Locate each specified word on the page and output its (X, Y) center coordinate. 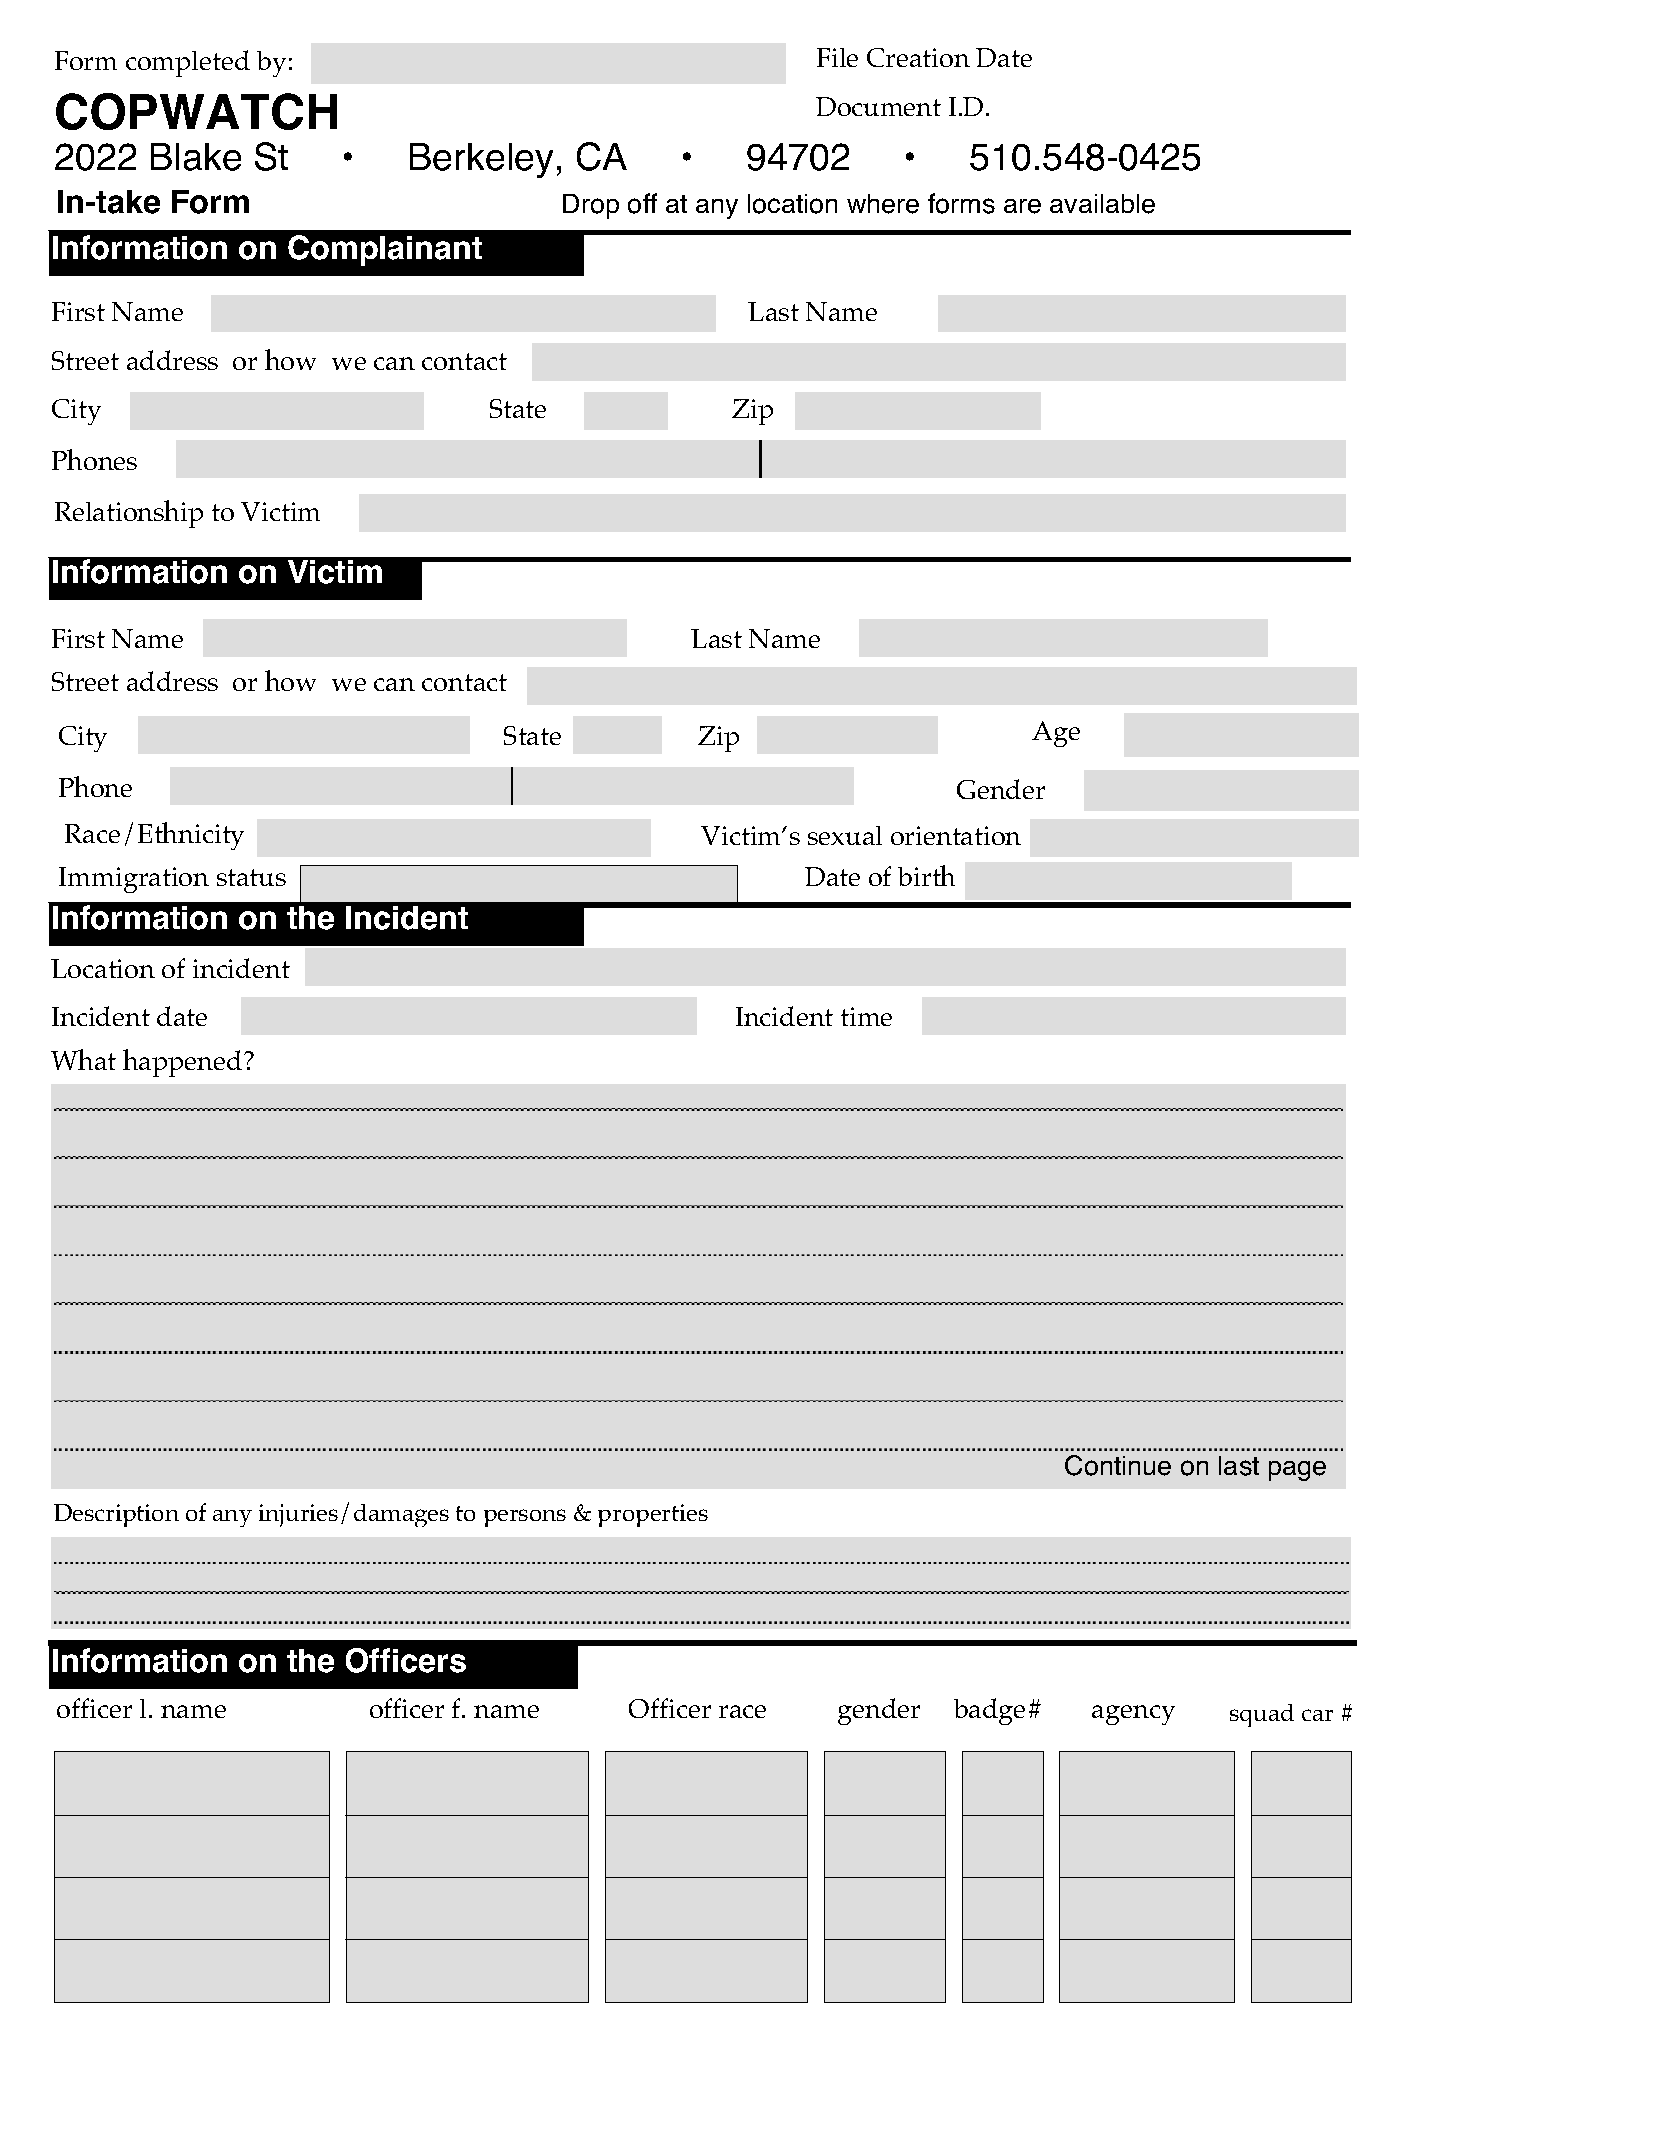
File (837, 57)
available (1102, 204)
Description (116, 1515)
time (866, 1016)
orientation (956, 835)
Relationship (129, 514)
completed (188, 63)
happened (184, 1063)
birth (926, 875)
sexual (845, 835)
